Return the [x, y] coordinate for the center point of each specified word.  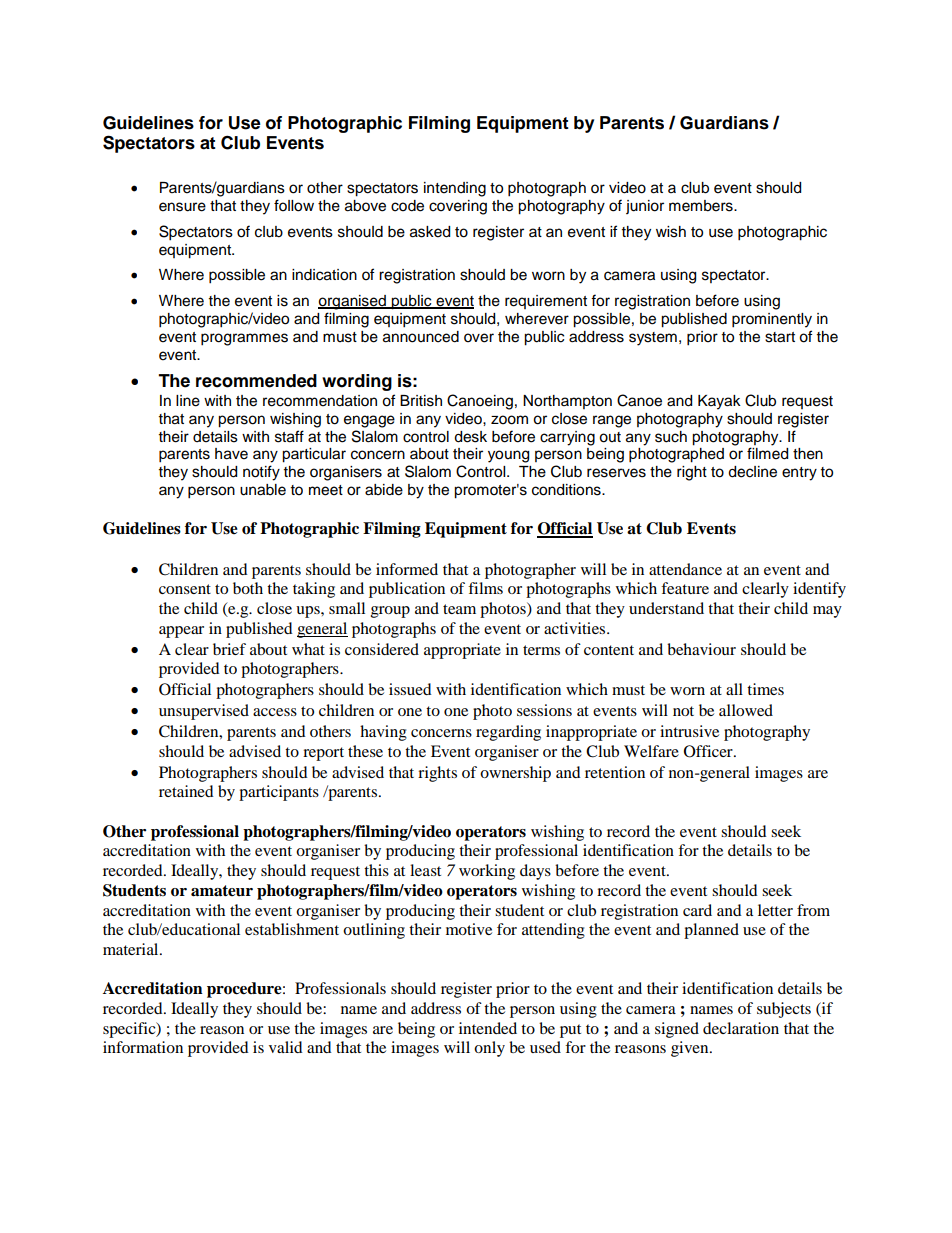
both [248, 588]
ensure [182, 207]
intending [455, 189]
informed [407, 569]
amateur [222, 891]
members [702, 206]
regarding [508, 733]
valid [286, 1047]
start [780, 337]
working [487, 872]
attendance [685, 569]
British [421, 401]
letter [775, 910]
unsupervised [204, 712]
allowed [746, 710]
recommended [256, 381]
